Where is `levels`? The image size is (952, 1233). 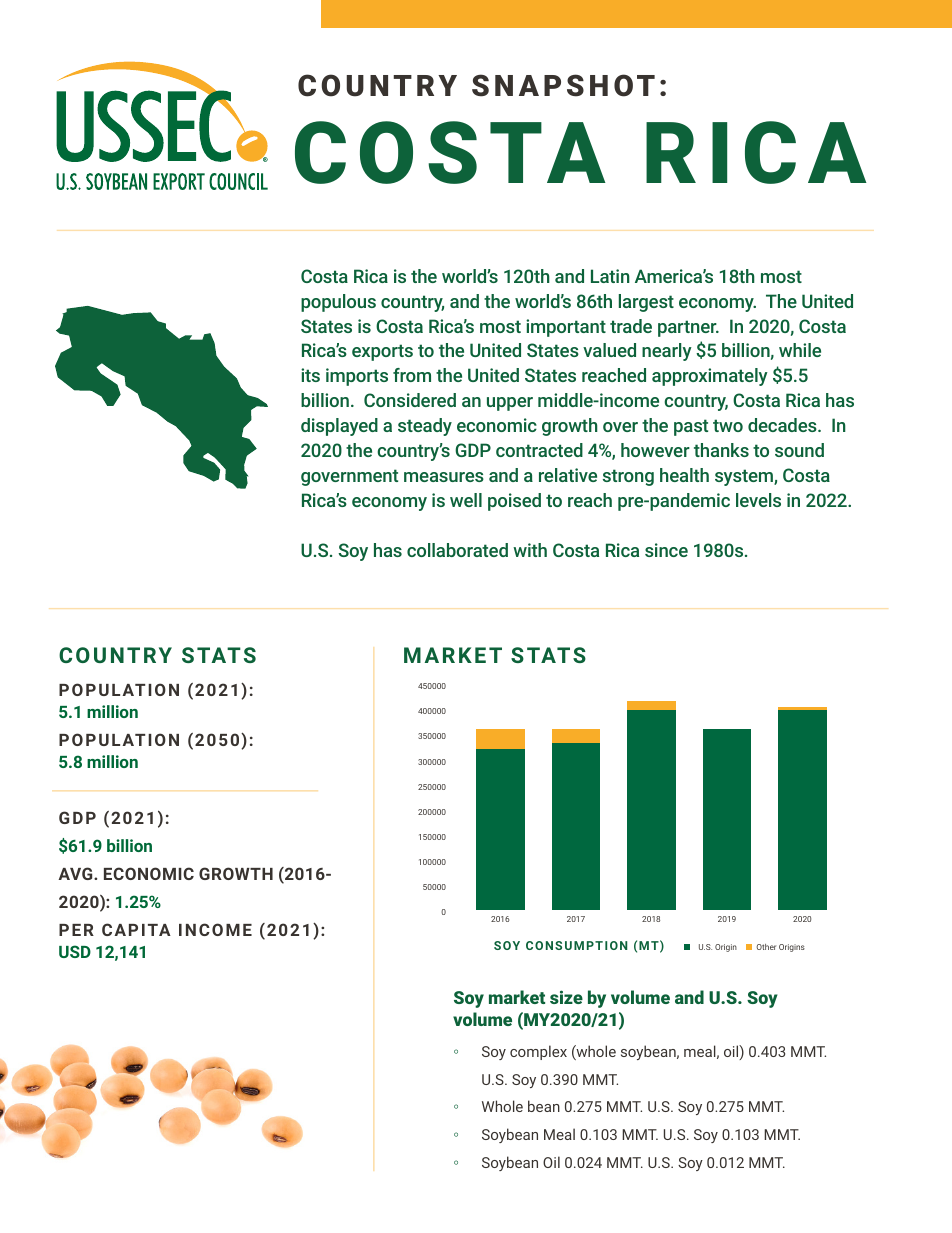
levels is located at coordinates (758, 500).
